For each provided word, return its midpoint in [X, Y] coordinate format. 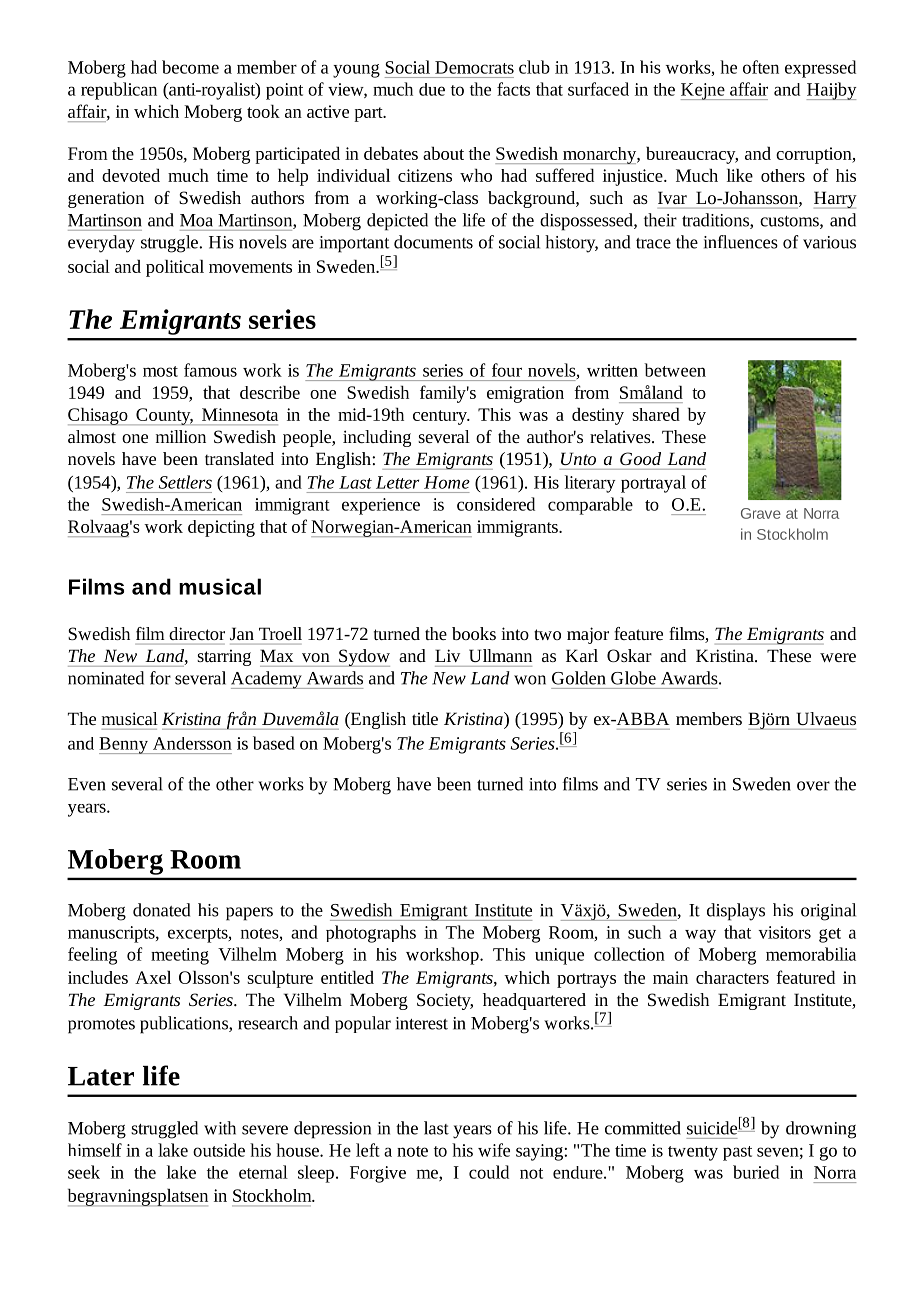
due [432, 89]
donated [161, 910]
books [474, 633]
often [761, 67]
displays [736, 912]
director [197, 633]
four [507, 370]
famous [210, 370]
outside [219, 1150]
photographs [371, 934]
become [190, 67]
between [675, 370]
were [838, 657]
